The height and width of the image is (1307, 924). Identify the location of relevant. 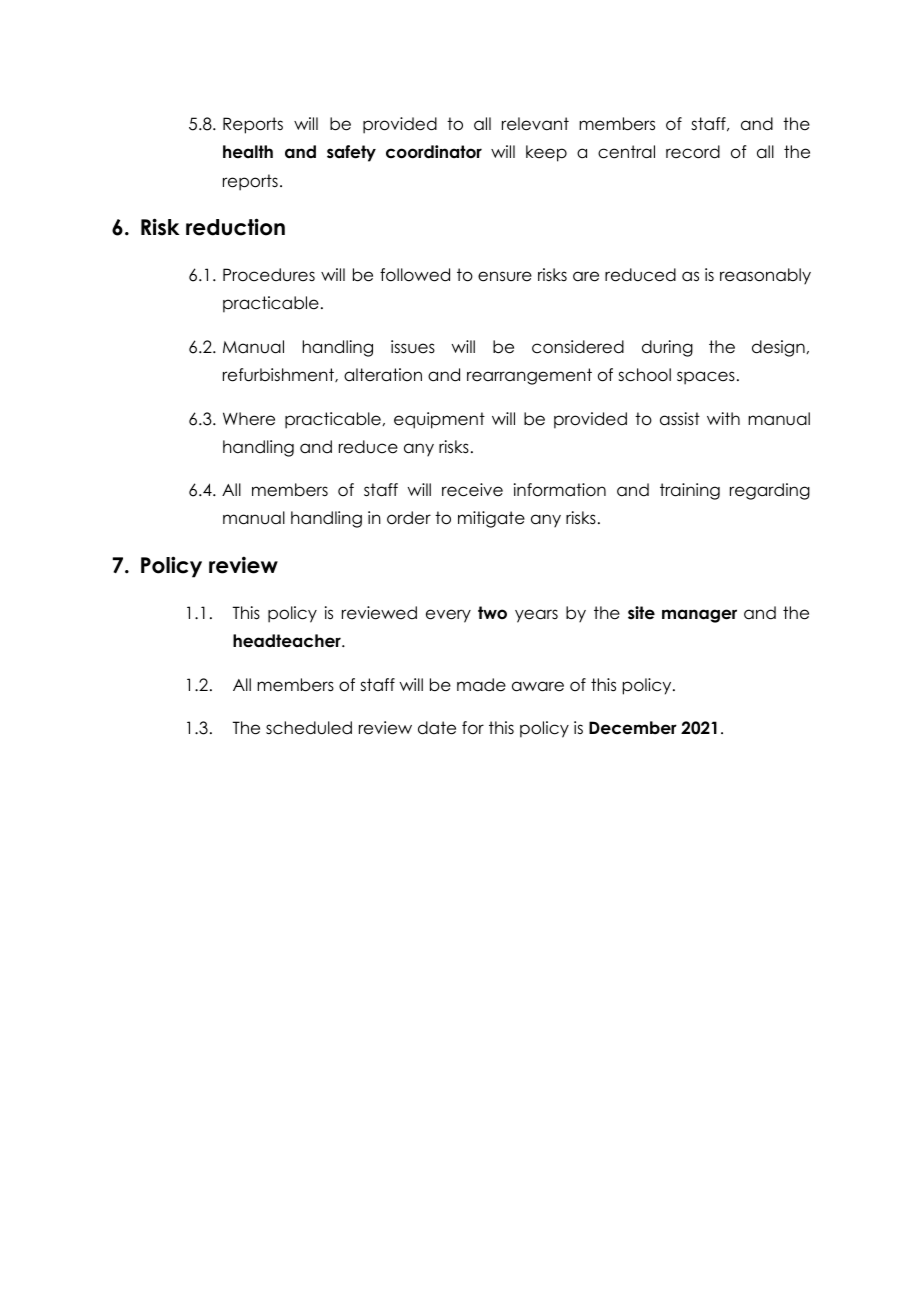
(535, 124).
